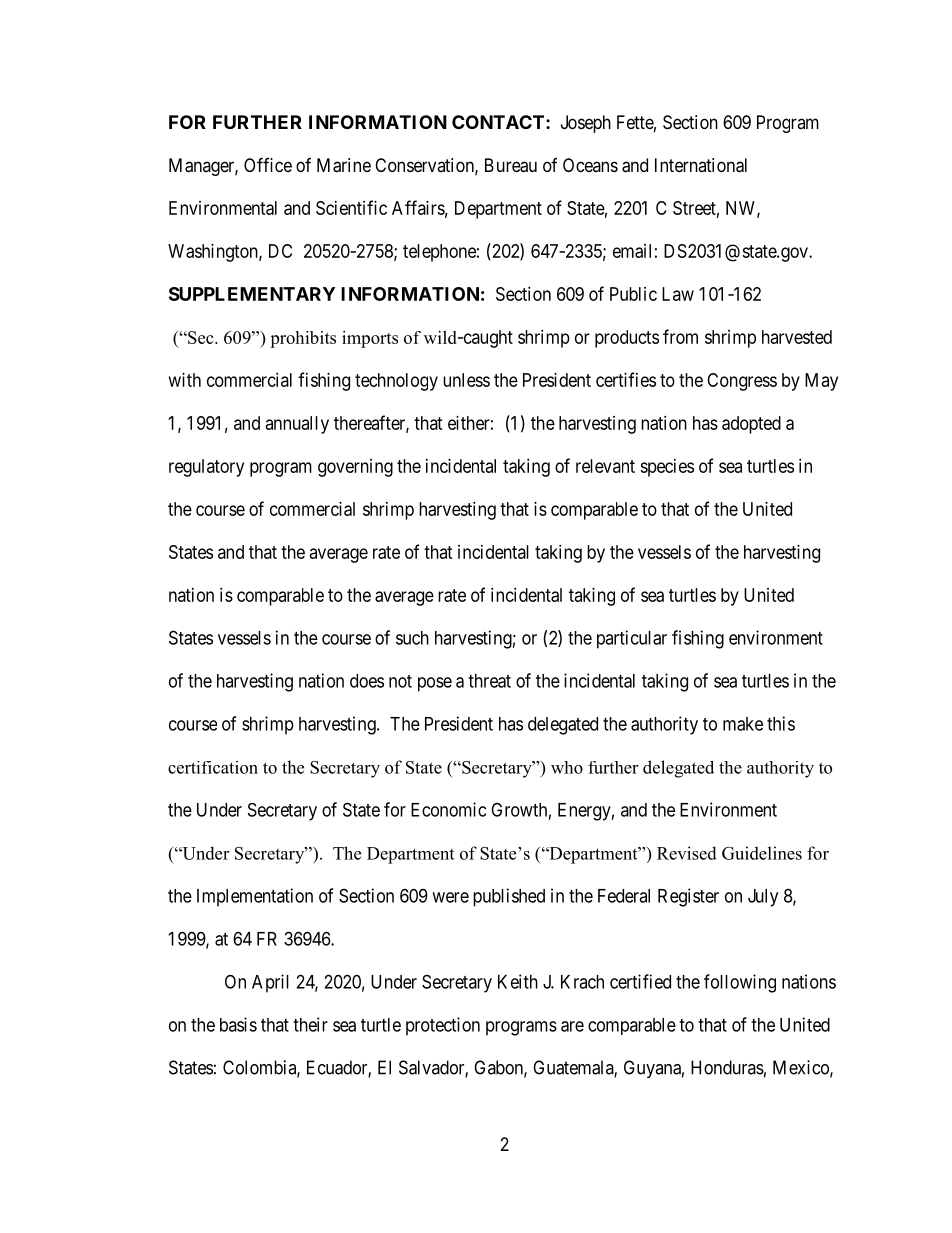 The image size is (952, 1233). What do you see at coordinates (412, 638) in the screenshot?
I see `such` at bounding box center [412, 638].
